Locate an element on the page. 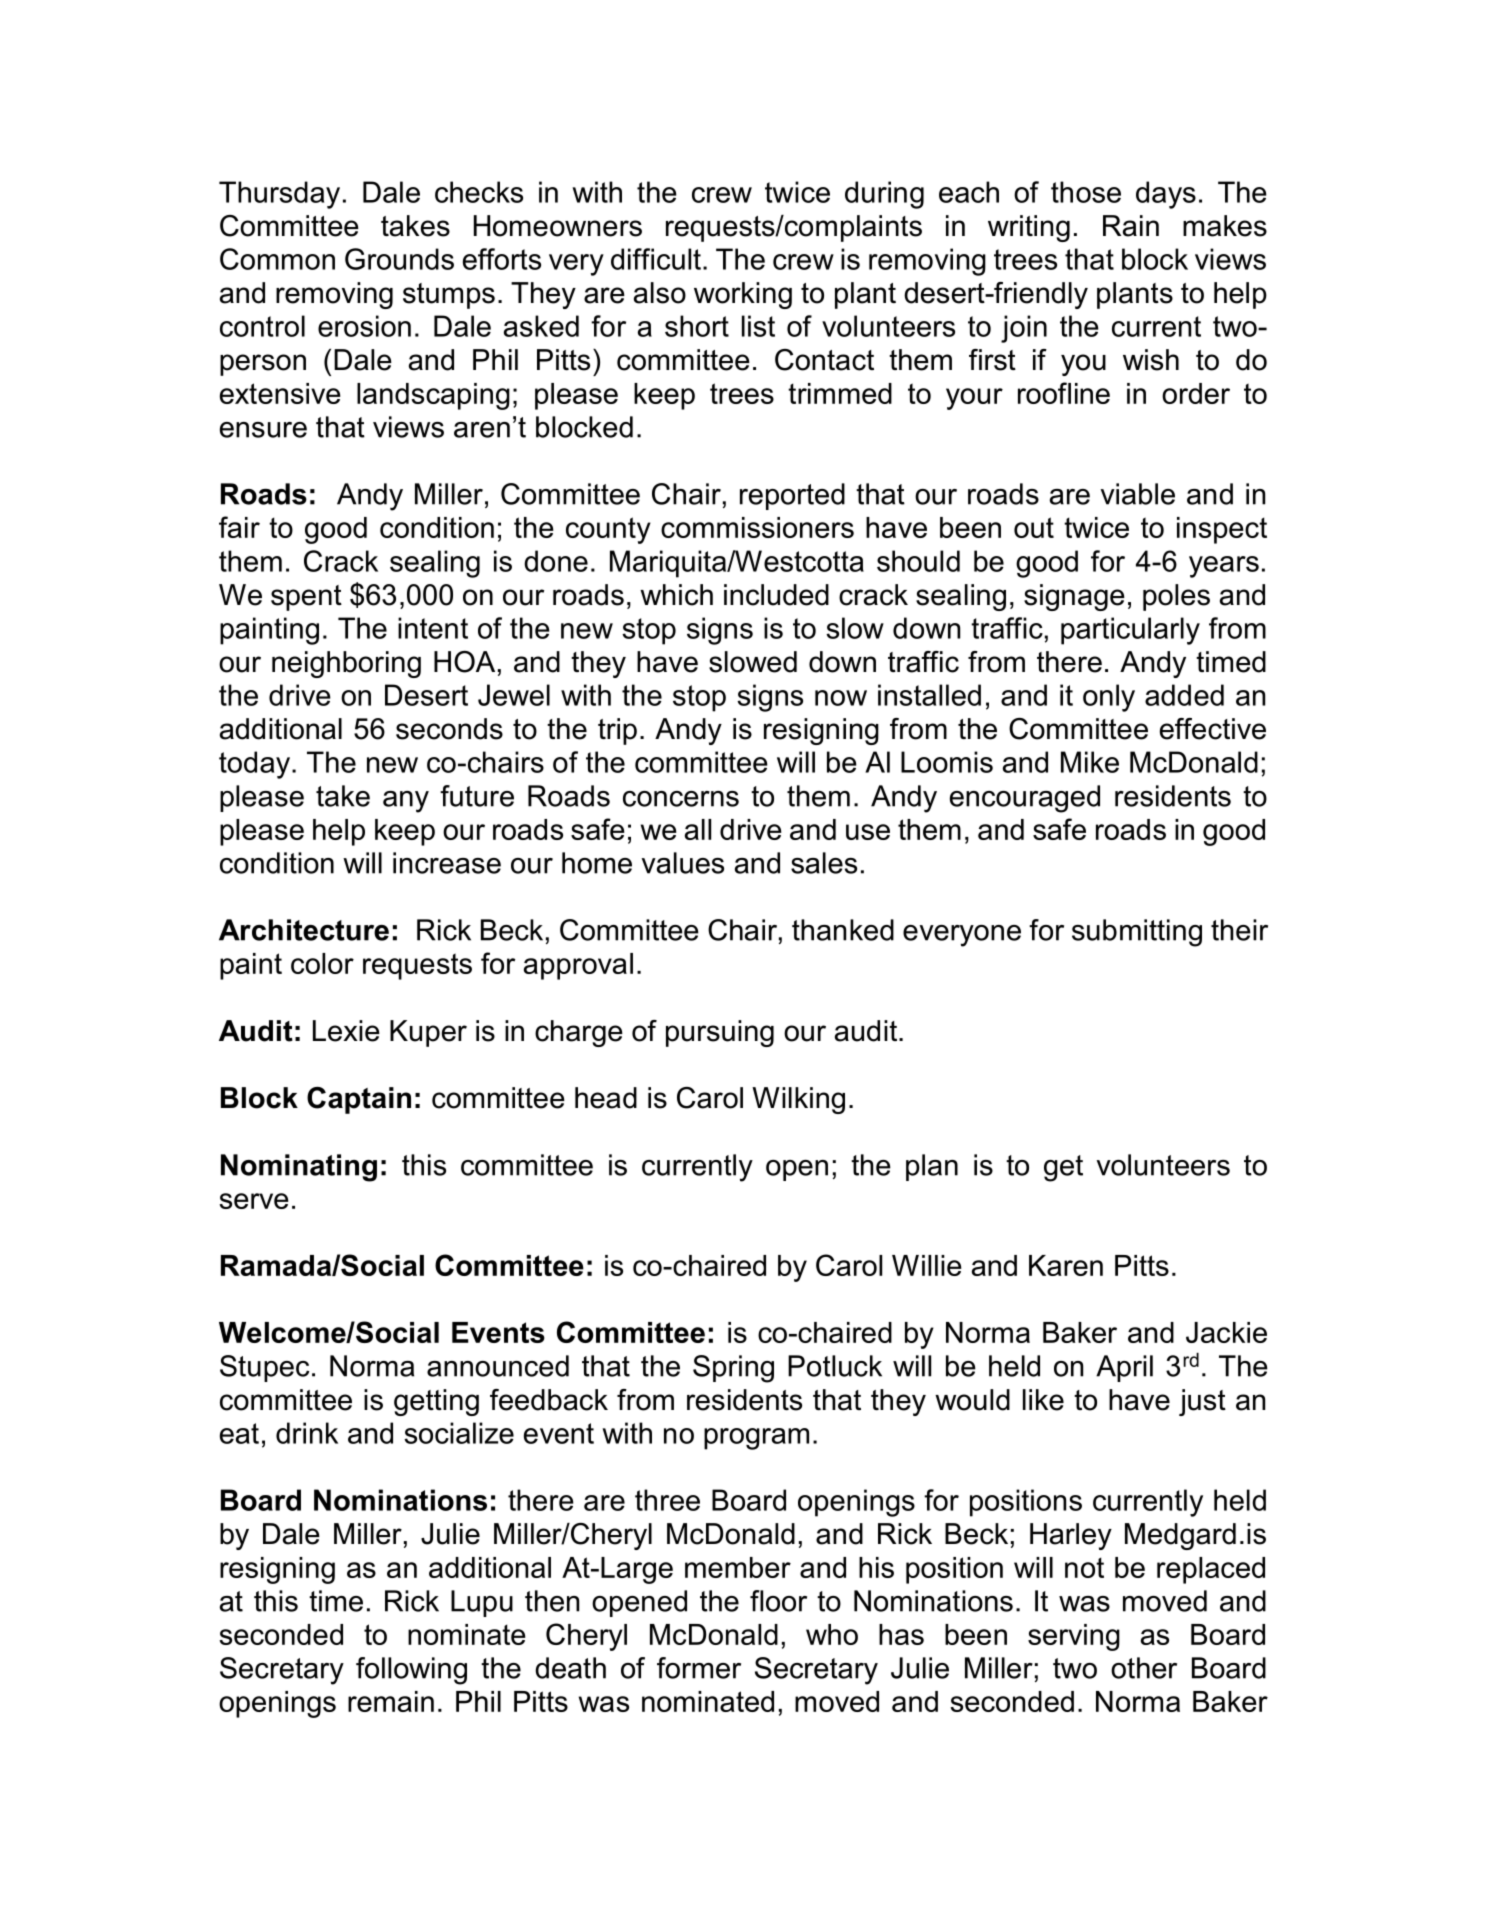 This image has width=1487, height=1925. getting is located at coordinates (436, 1402).
